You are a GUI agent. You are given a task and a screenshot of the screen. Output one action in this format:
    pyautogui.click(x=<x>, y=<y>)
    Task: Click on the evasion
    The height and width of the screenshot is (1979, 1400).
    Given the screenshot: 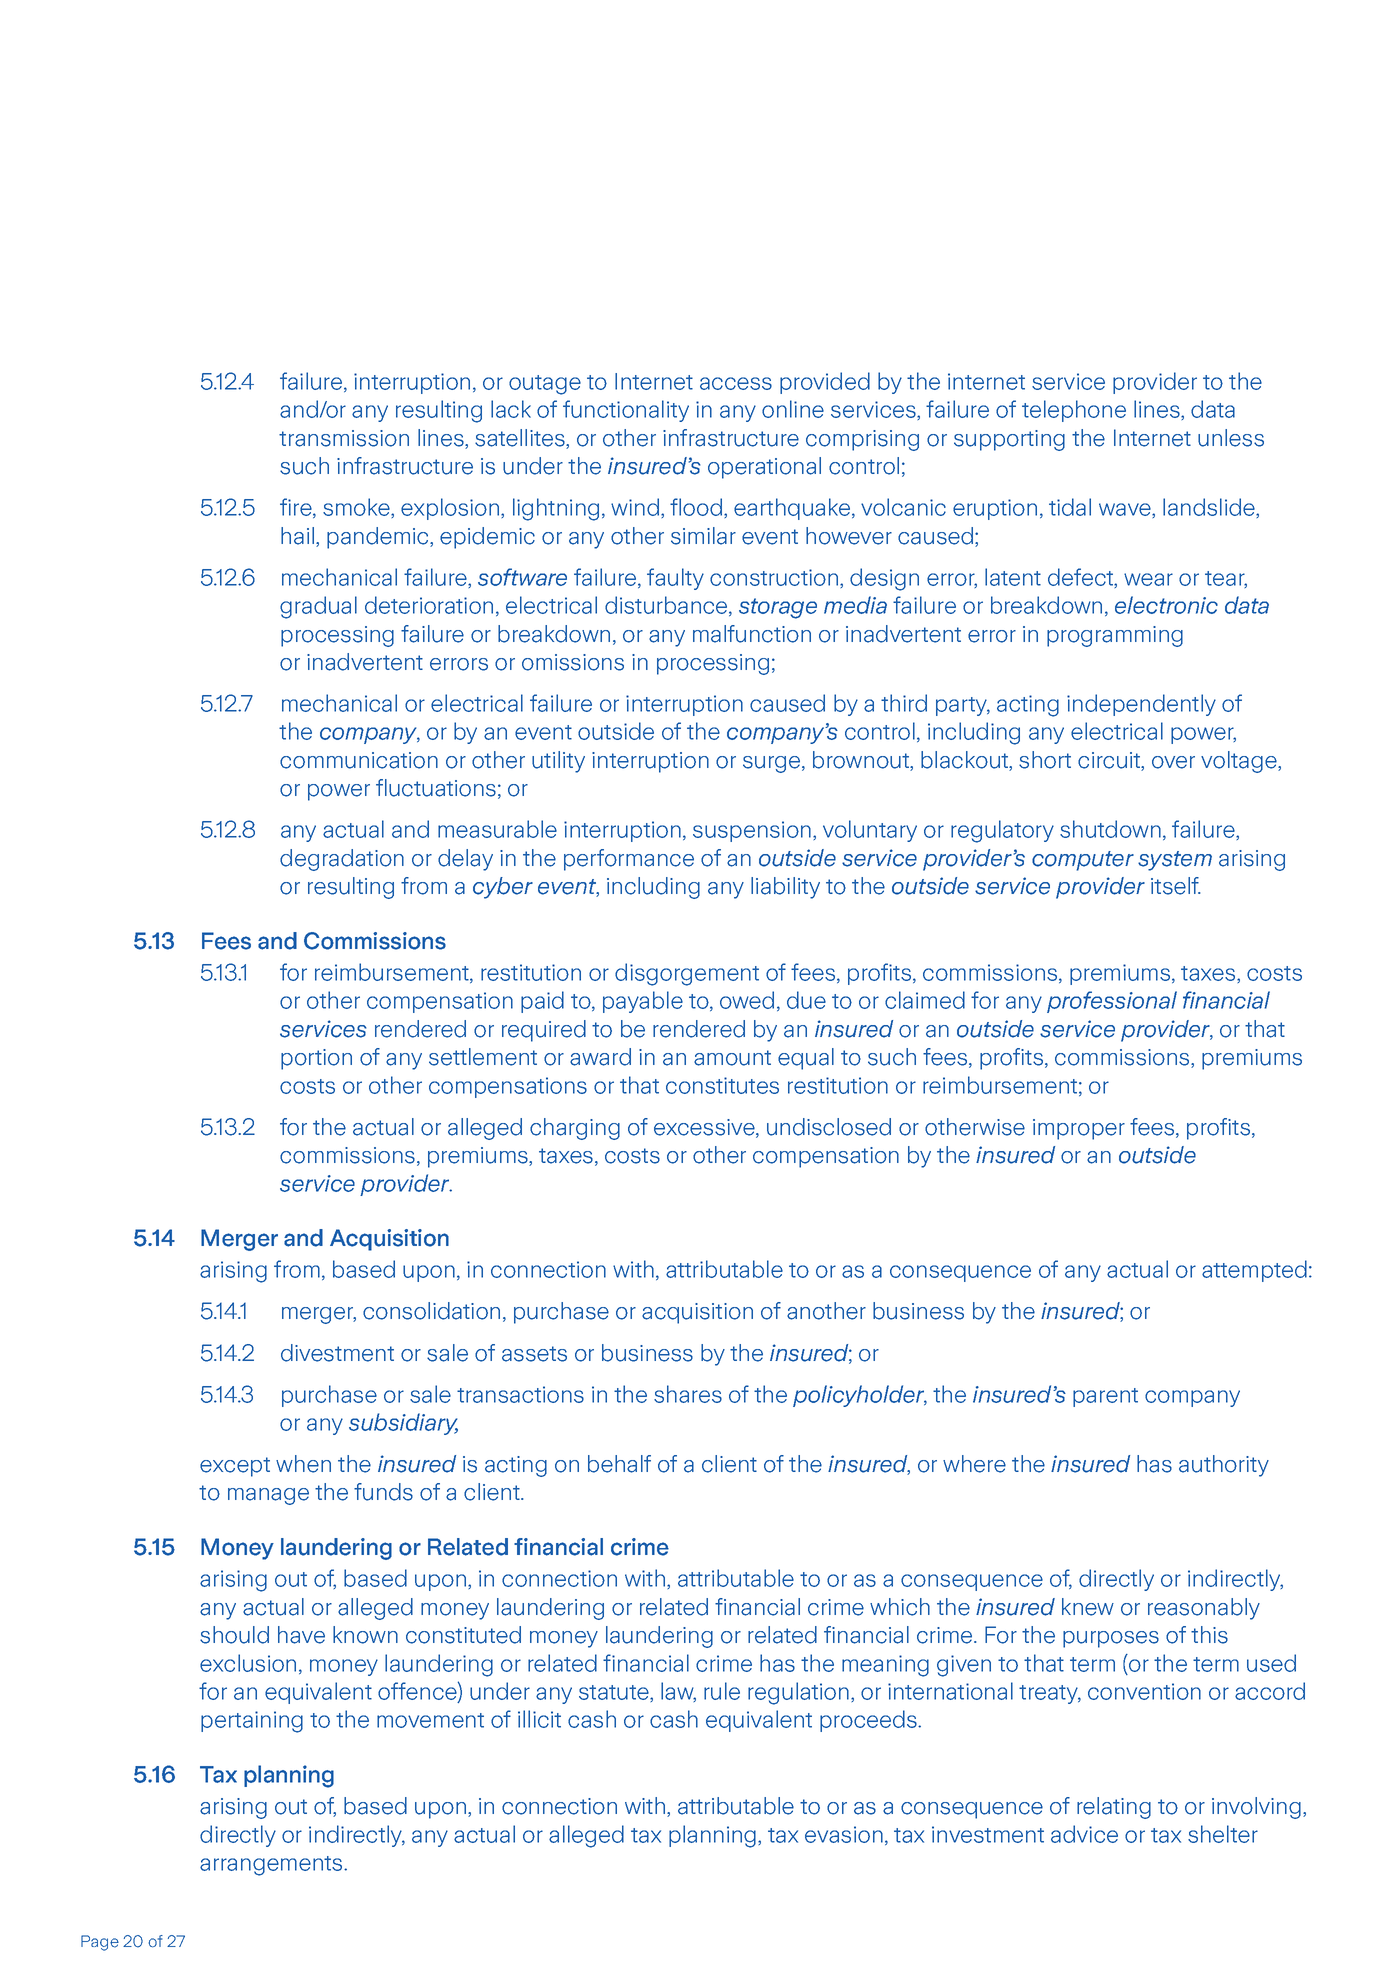 What is the action you would take?
    pyautogui.click(x=844, y=1834)
